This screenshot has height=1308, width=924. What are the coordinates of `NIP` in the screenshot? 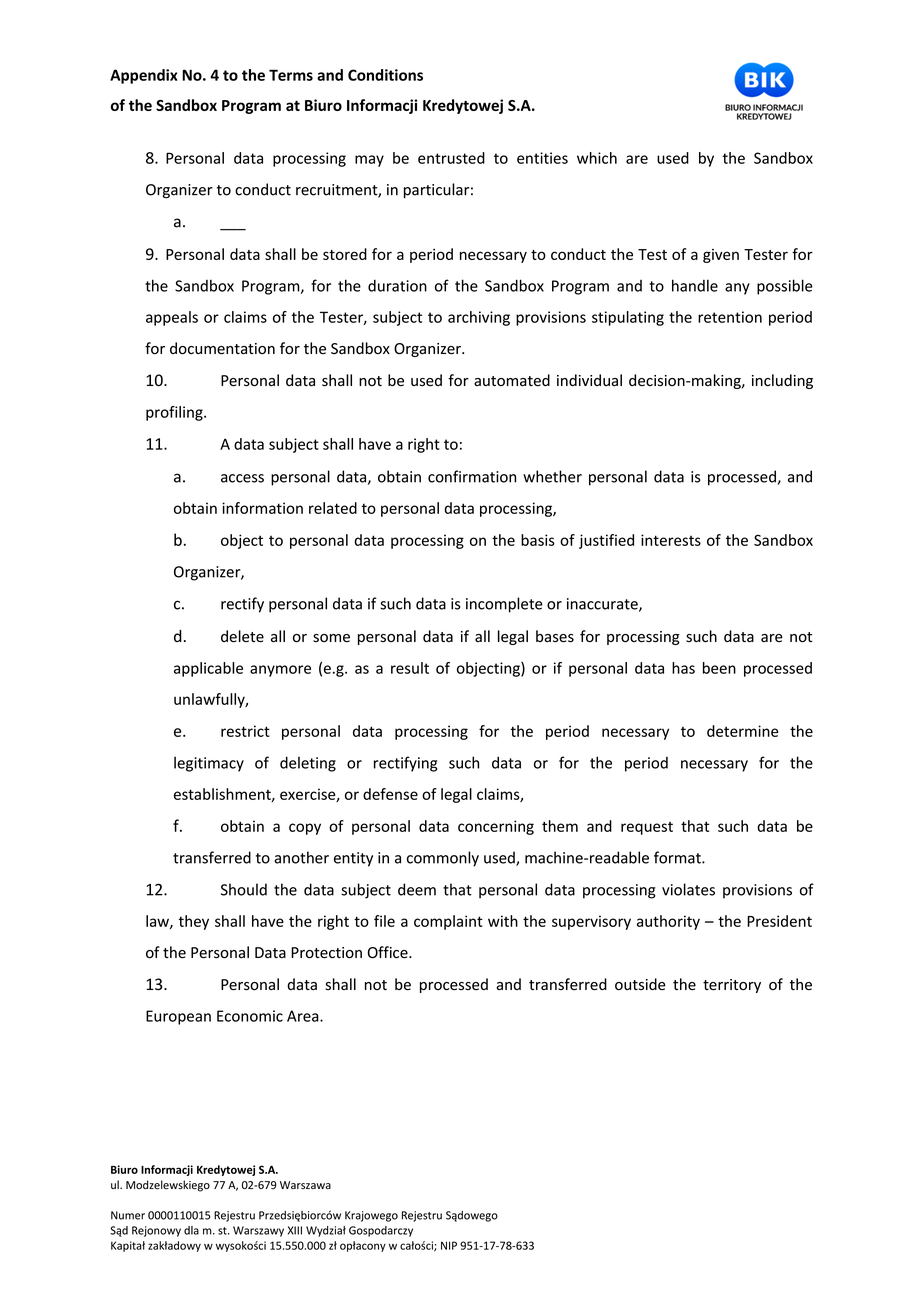 It's located at (449, 1245).
